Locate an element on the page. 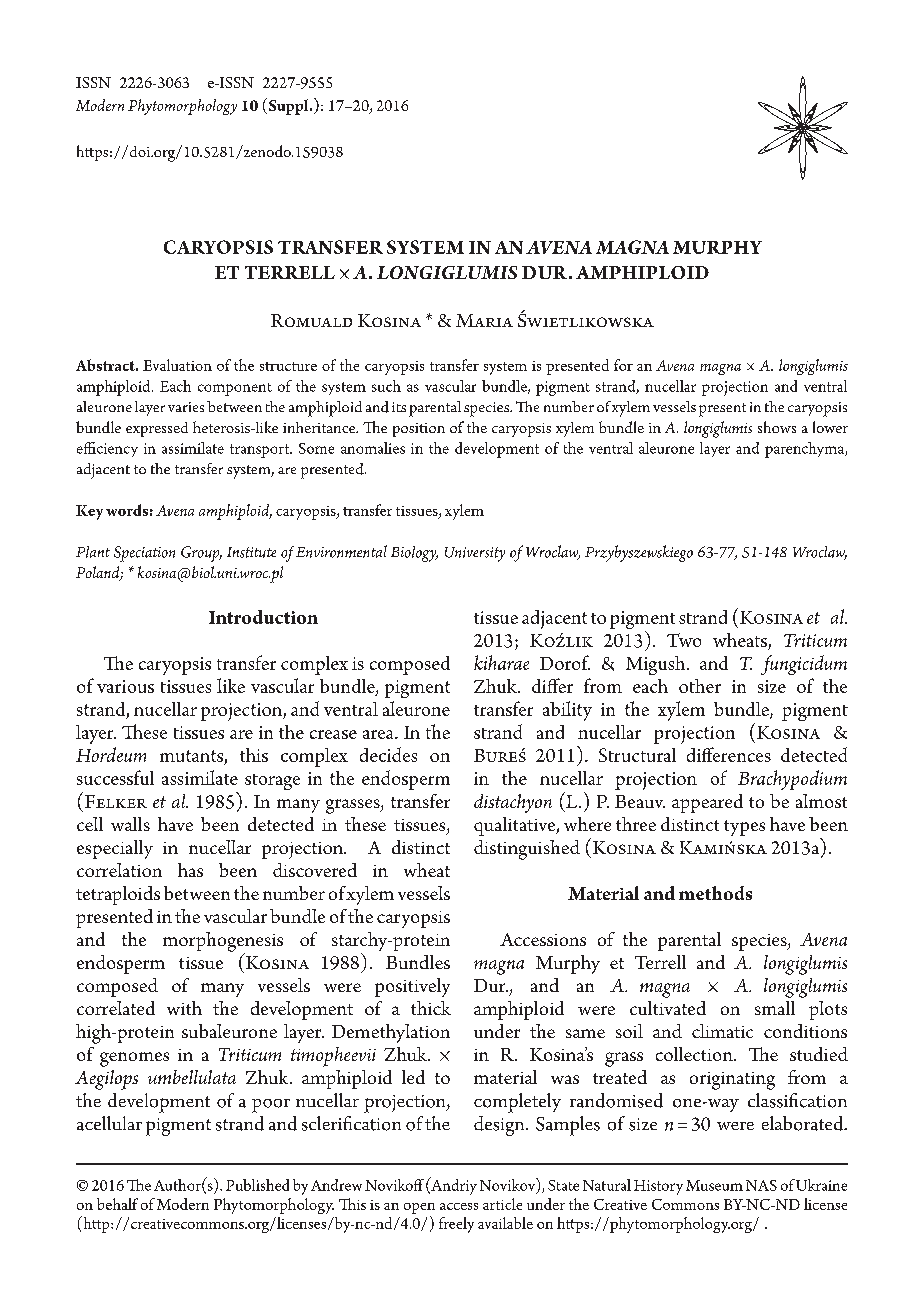 This image has height=1305, width=924. for is located at coordinates (623, 365).
